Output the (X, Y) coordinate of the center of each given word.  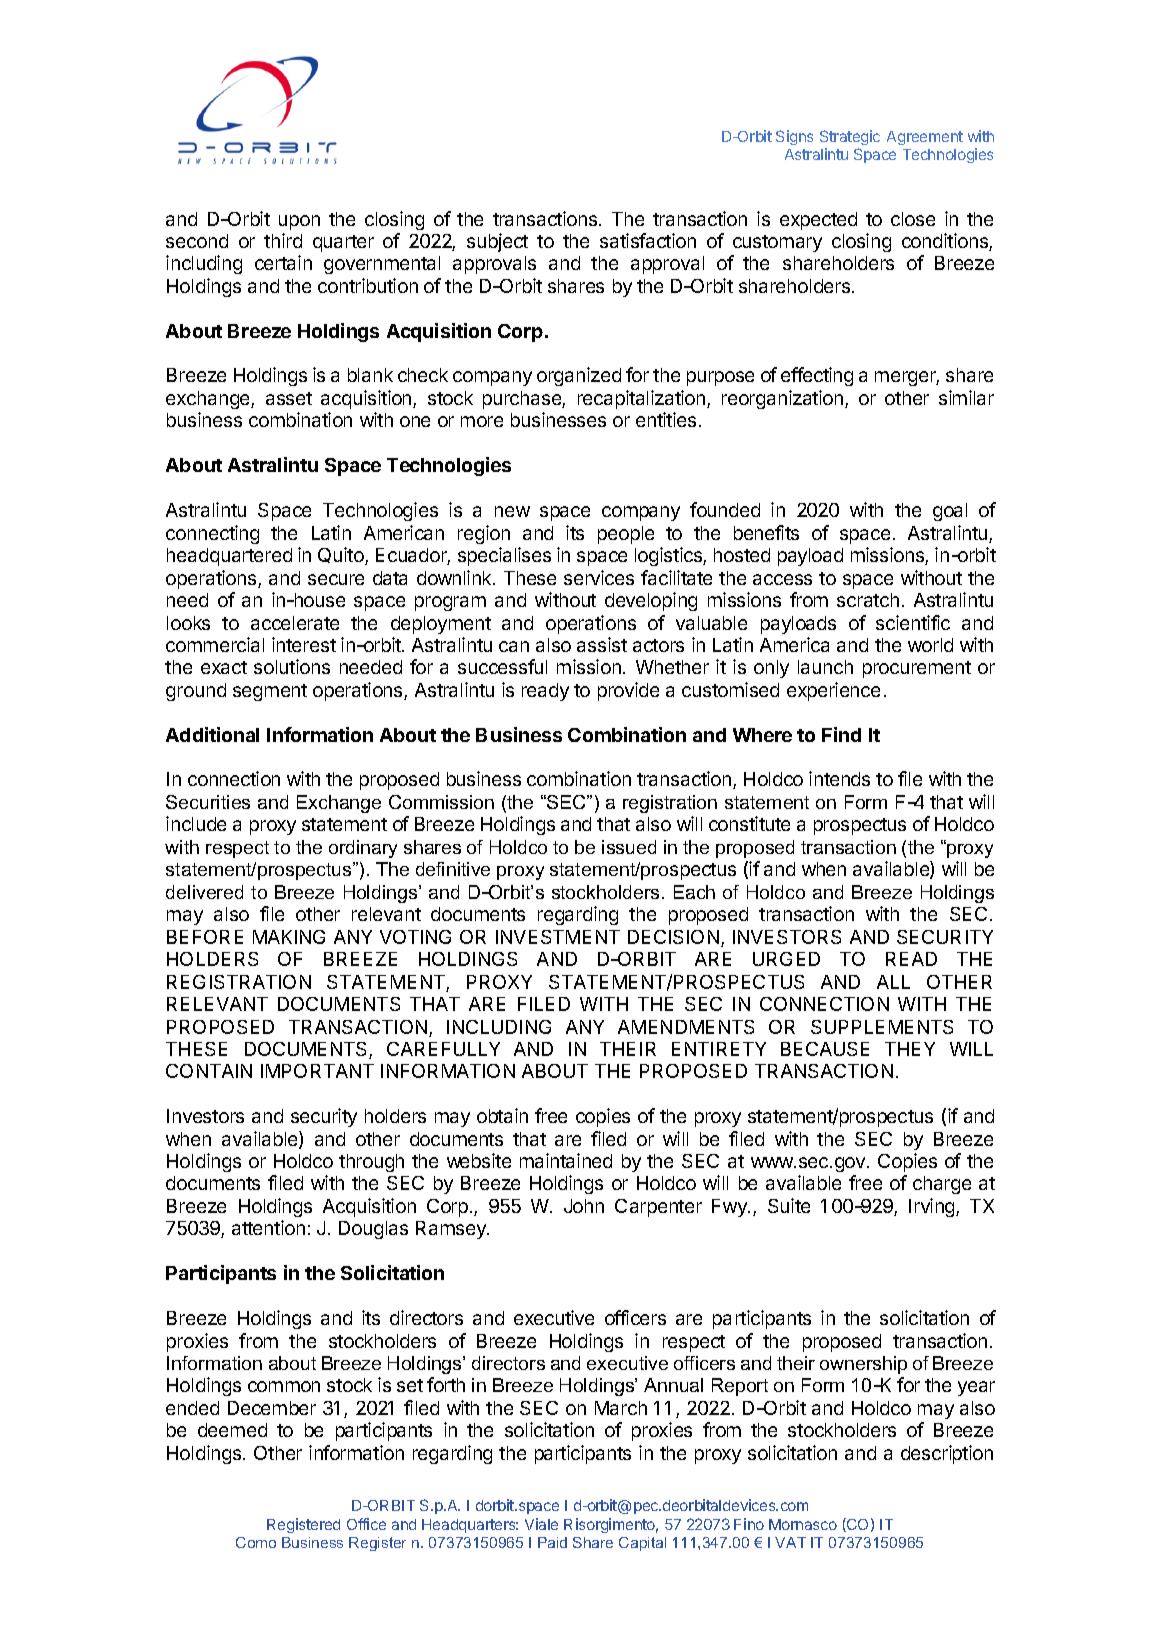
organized (579, 376)
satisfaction (648, 240)
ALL (893, 982)
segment (270, 692)
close (913, 219)
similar (966, 397)
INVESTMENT (558, 937)
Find (841, 734)
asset (289, 398)
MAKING (289, 937)
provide (628, 691)
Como (256, 1542)
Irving (933, 1207)
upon (299, 222)
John (584, 1206)
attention (268, 1227)
